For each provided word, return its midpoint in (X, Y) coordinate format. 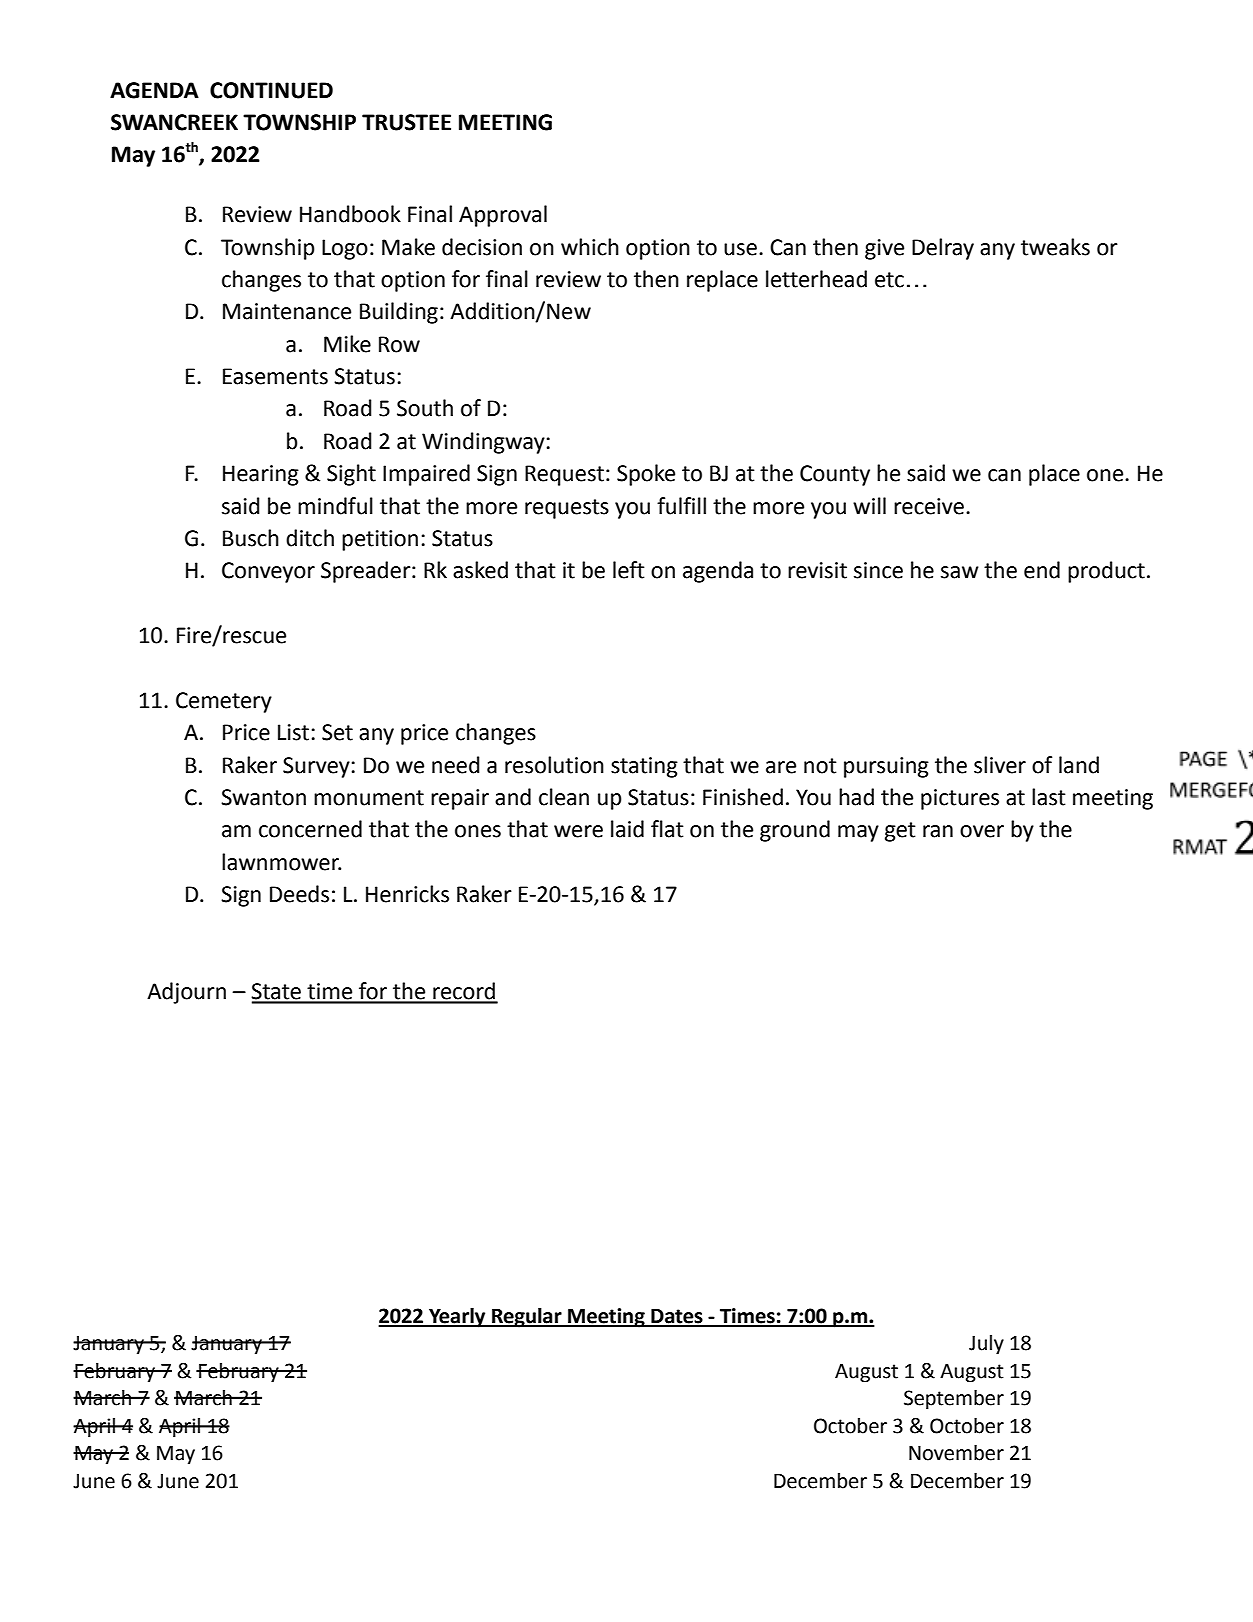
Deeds (299, 894)
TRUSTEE (406, 122)
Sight (351, 475)
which (590, 247)
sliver (1000, 765)
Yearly (457, 1318)
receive (929, 506)
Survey (316, 767)
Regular (527, 1318)
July (986, 1345)
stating (644, 767)
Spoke (646, 475)
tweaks (1055, 247)
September (954, 1400)
